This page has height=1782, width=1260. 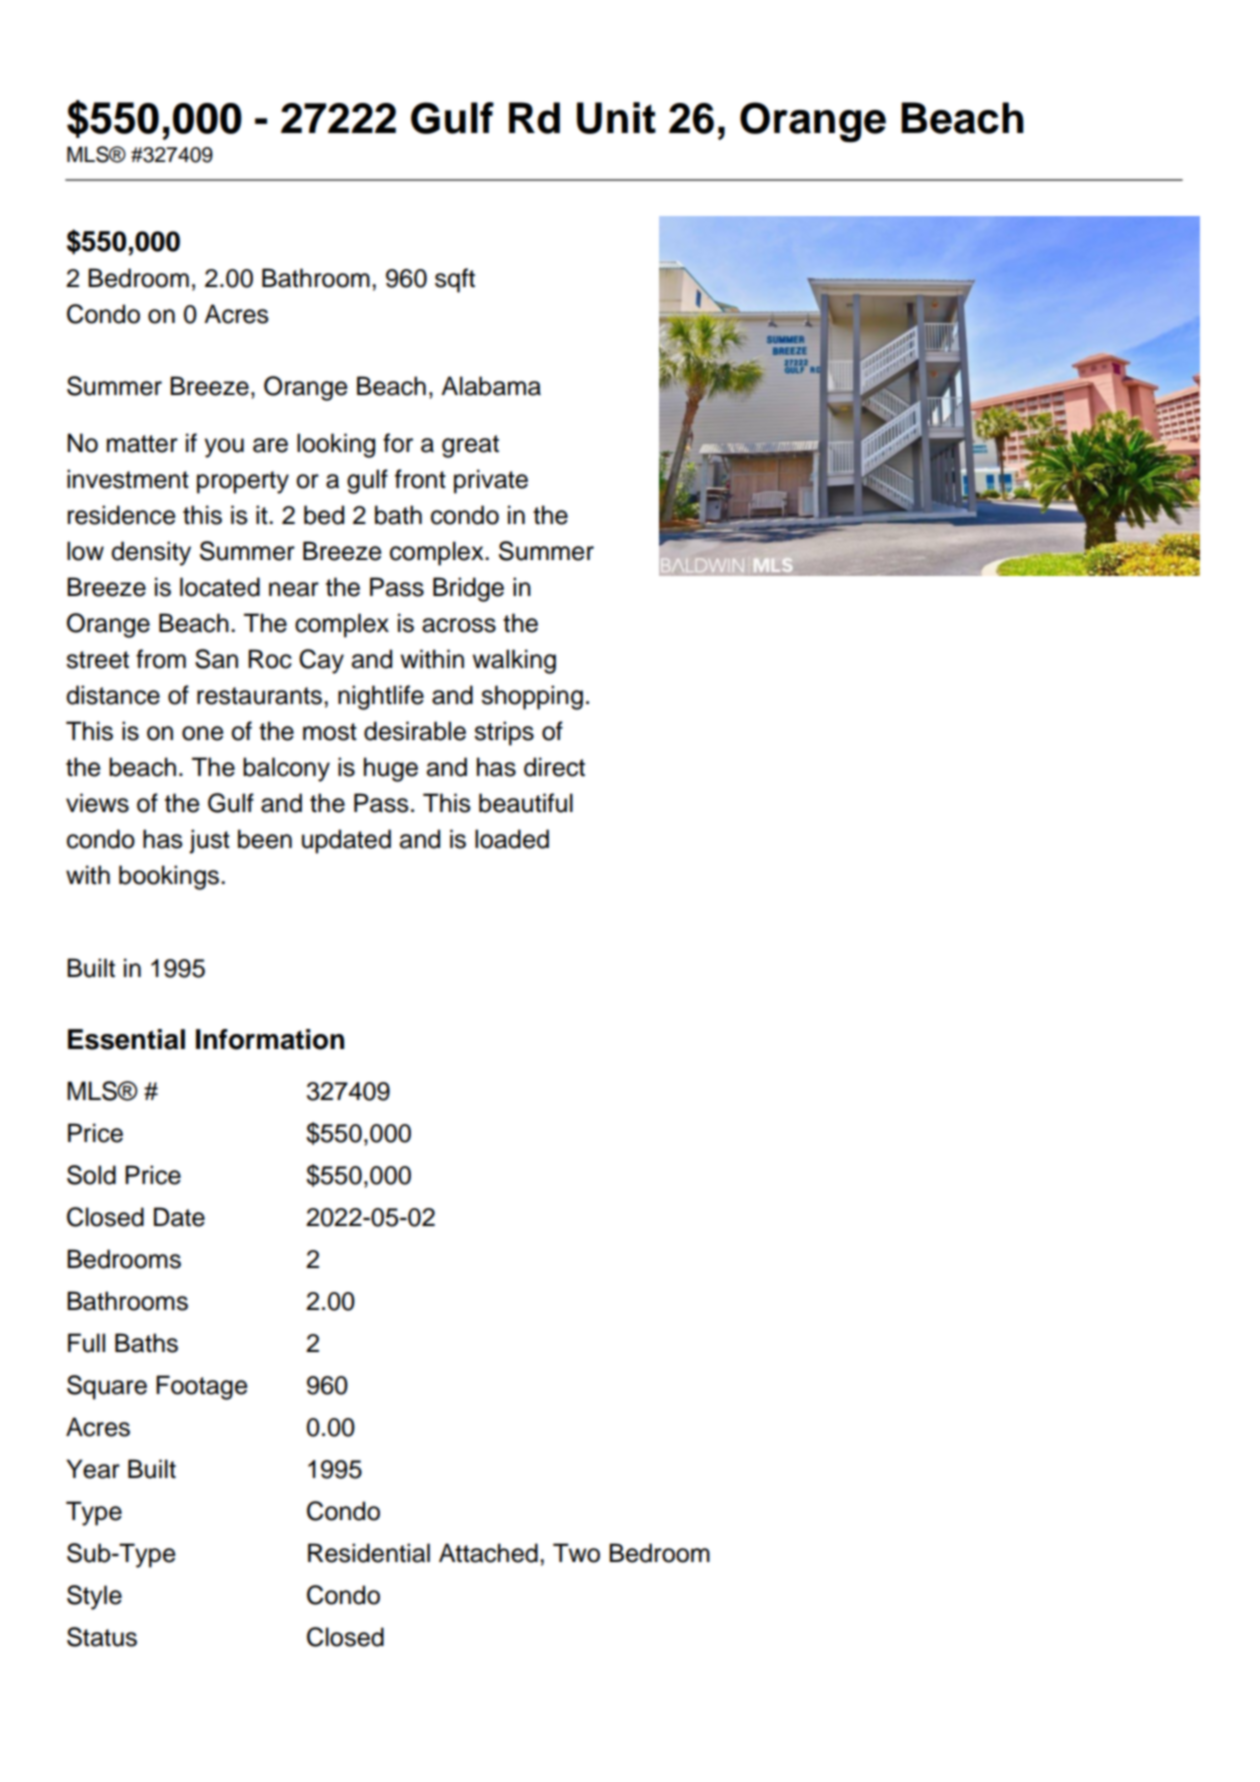 What do you see at coordinates (576, 1553) in the page?
I see `Two` at bounding box center [576, 1553].
